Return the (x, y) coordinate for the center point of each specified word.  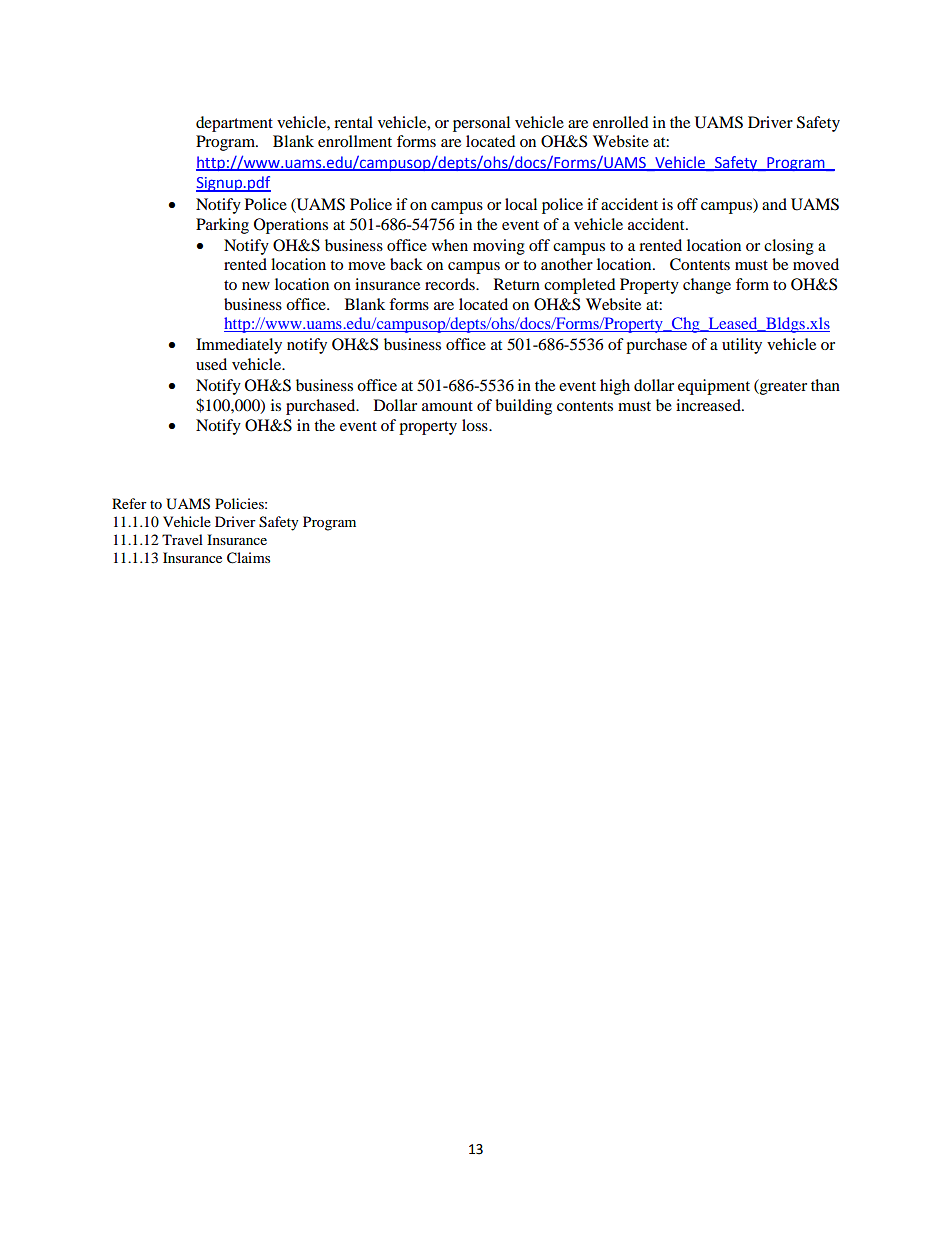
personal (481, 124)
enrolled (621, 122)
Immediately (239, 346)
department (234, 124)
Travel (182, 539)
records (451, 284)
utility (742, 346)
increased (709, 405)
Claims (248, 558)
